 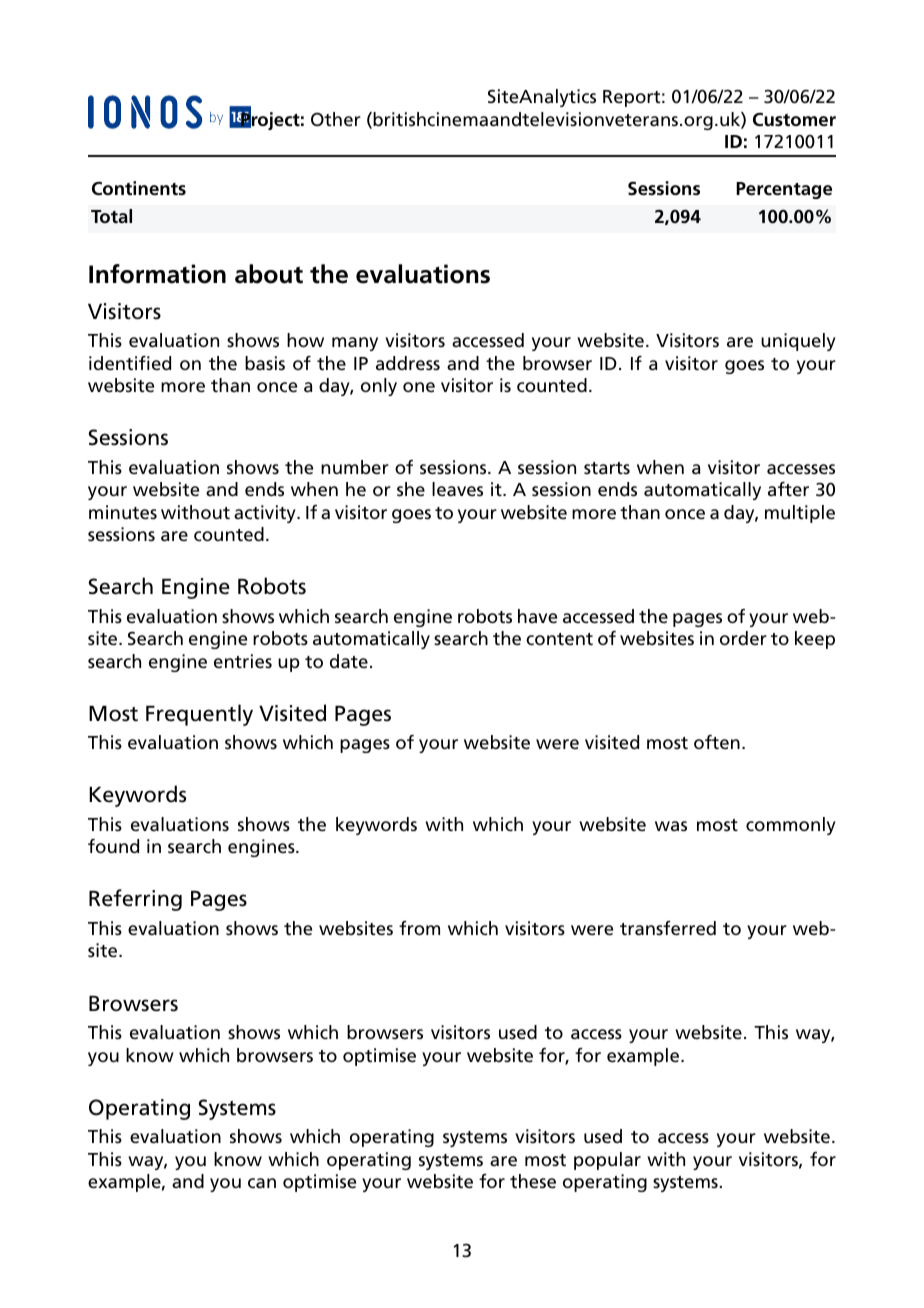 I want to click on Continents, so click(x=139, y=188).
